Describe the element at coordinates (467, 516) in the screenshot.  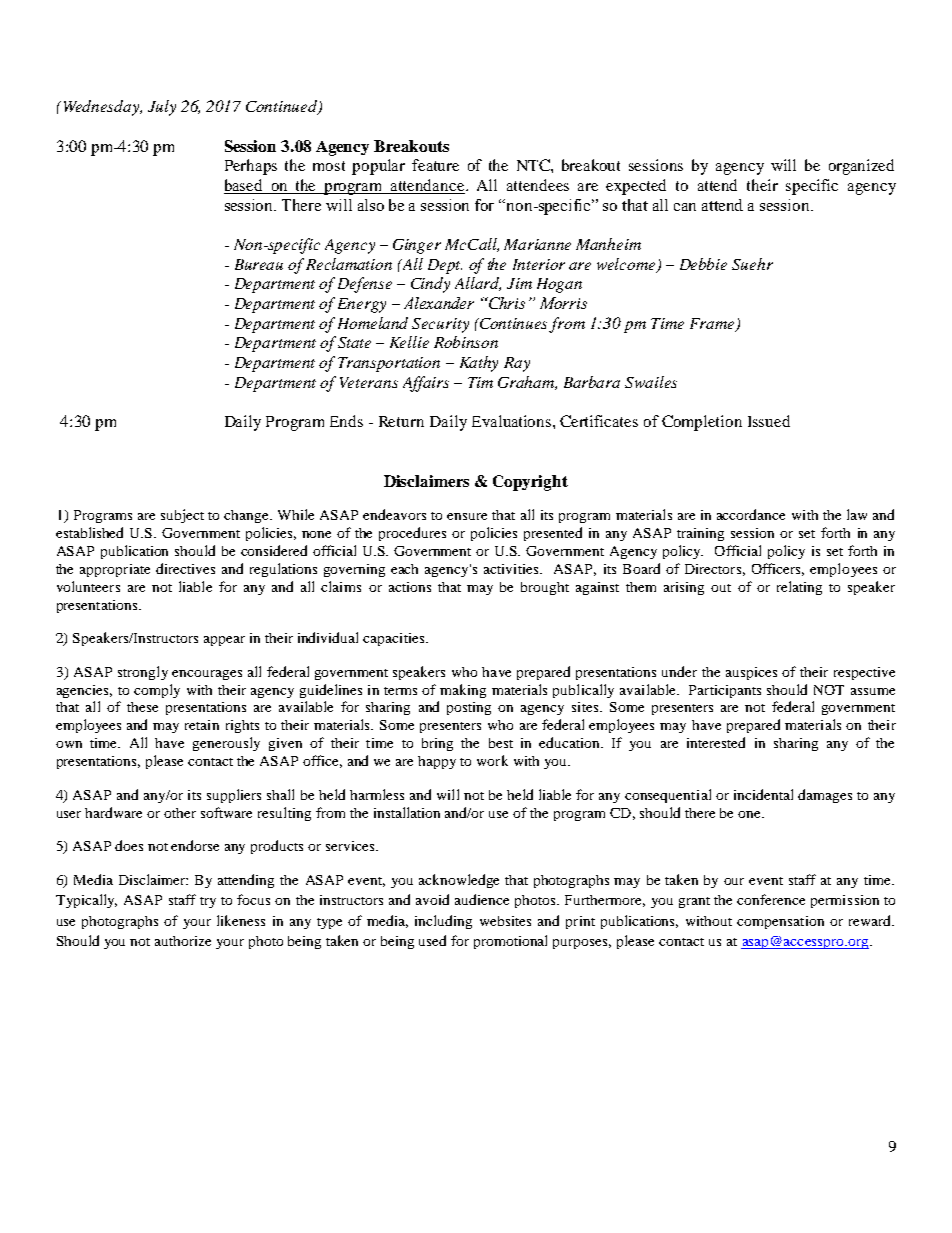
I see `ensure` at that location.
